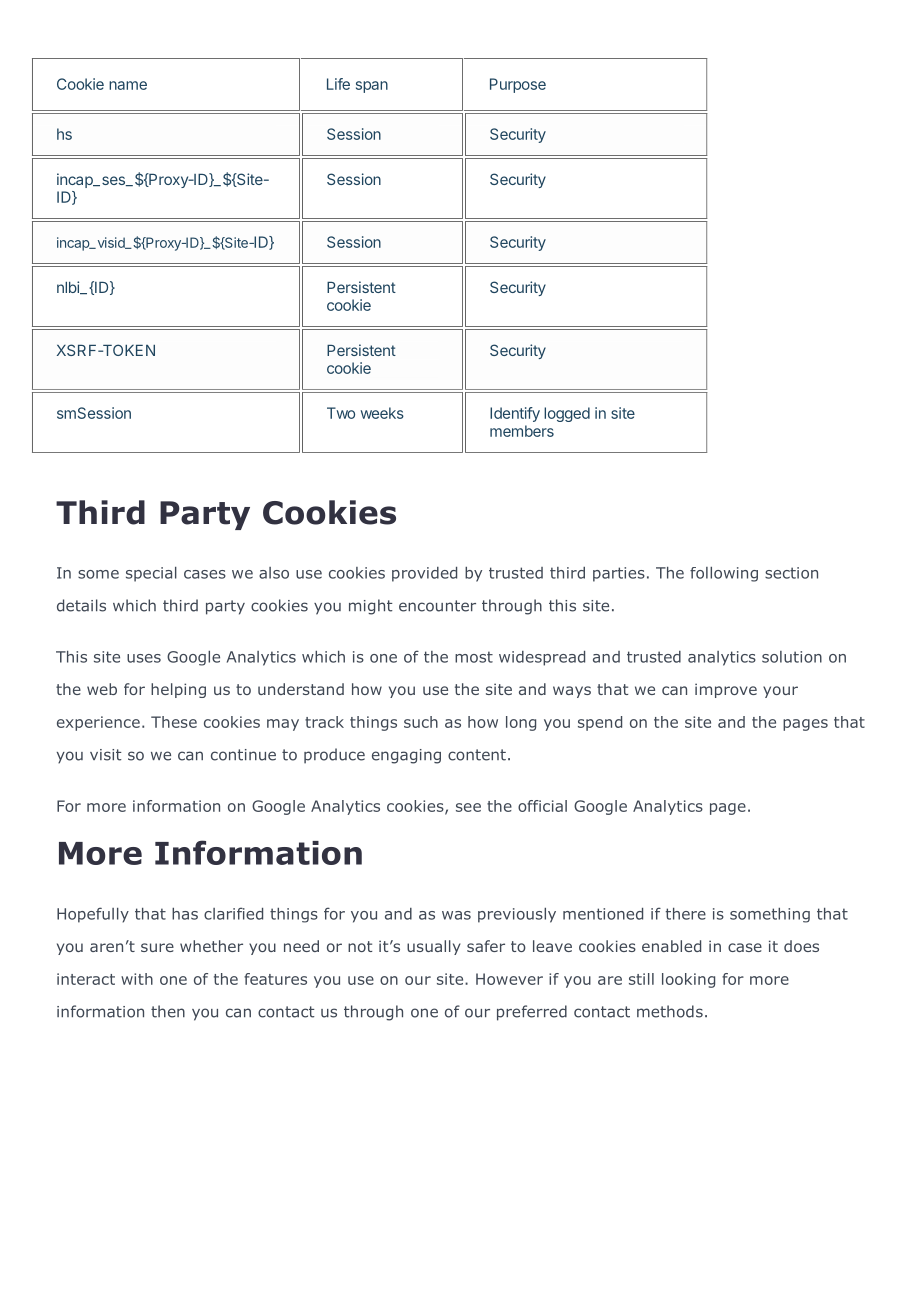 This image has height=1308, width=924. What do you see at coordinates (518, 85) in the image?
I see `Purpose` at bounding box center [518, 85].
